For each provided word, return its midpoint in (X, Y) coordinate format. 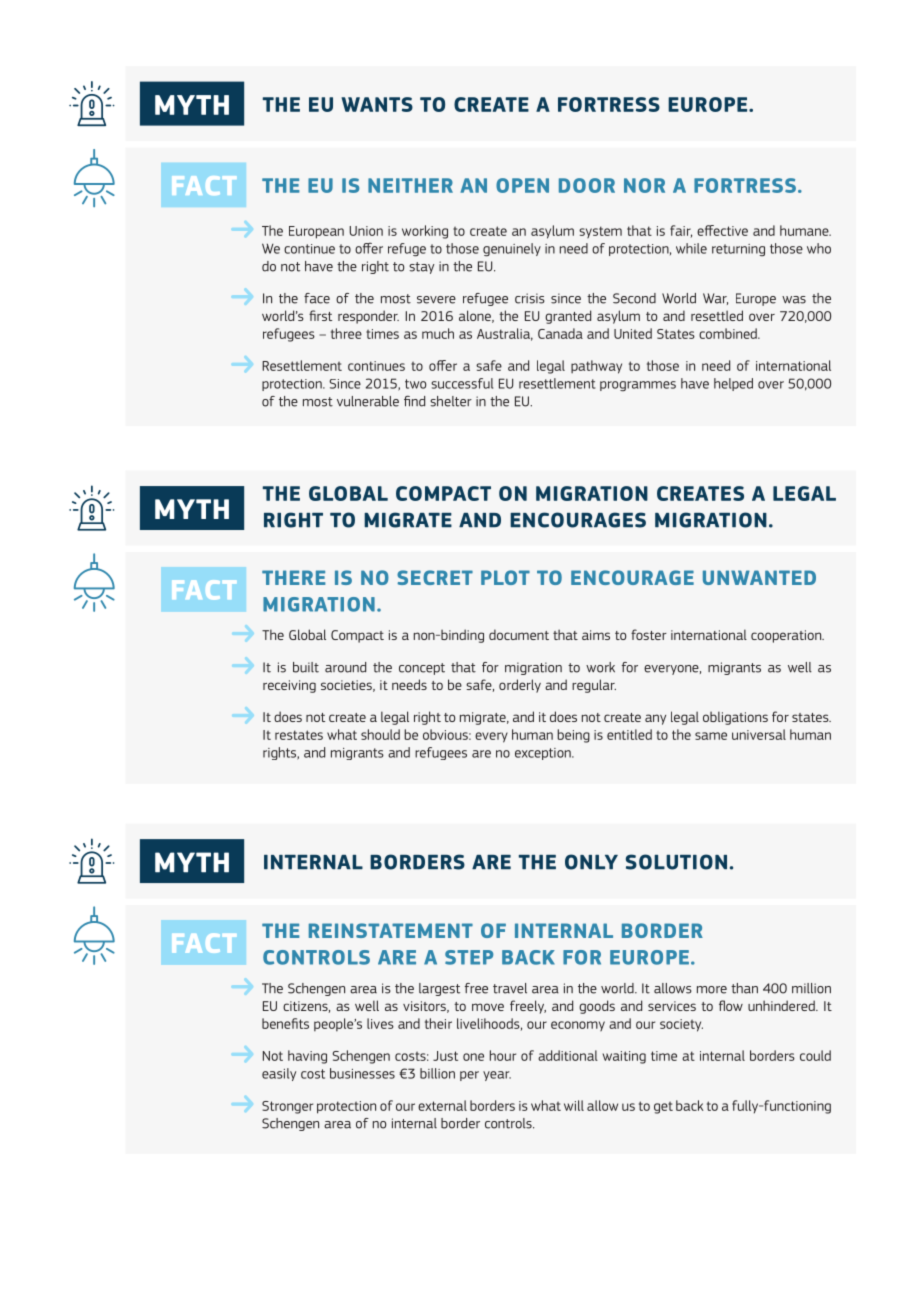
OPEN (522, 185)
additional (568, 1055)
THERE (294, 577)
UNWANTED (759, 577)
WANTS (377, 104)
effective (722, 230)
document (519, 634)
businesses (362, 1073)
